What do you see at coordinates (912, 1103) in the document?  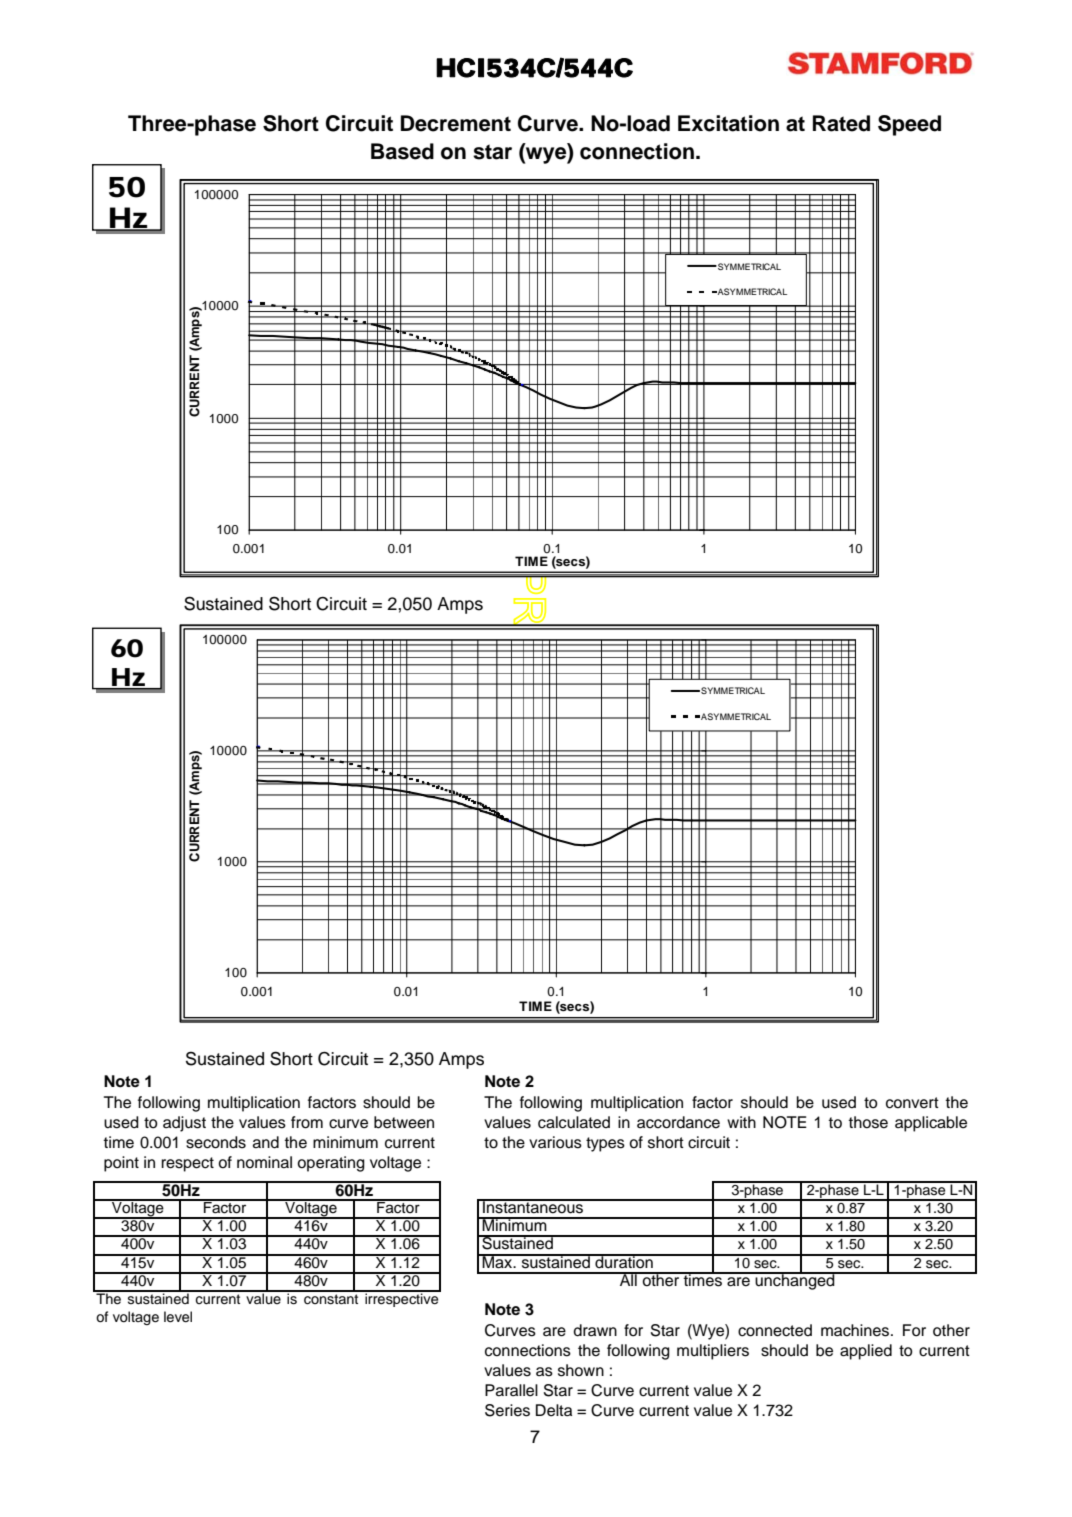 I see `convert` at bounding box center [912, 1103].
